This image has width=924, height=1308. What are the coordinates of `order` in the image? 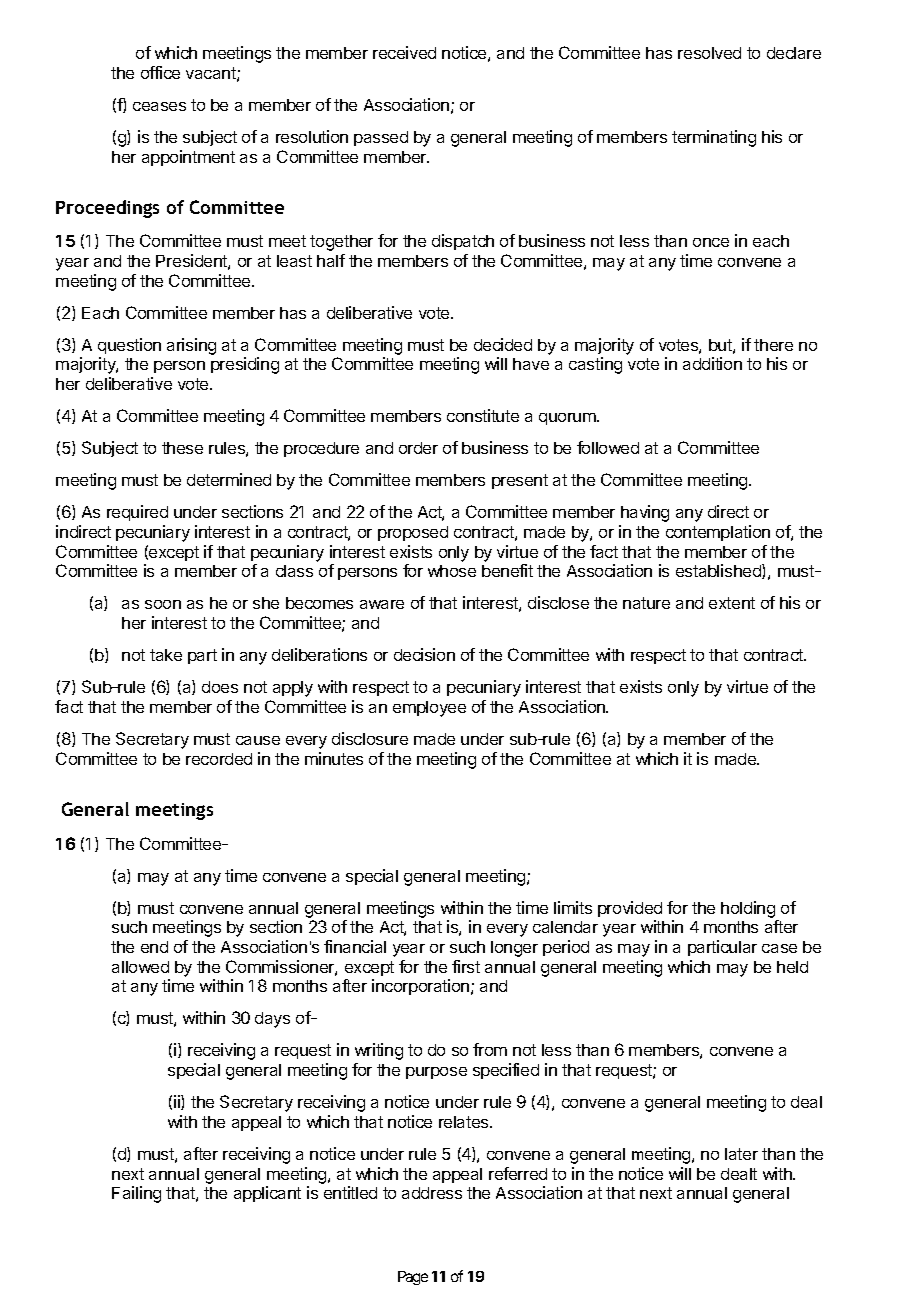 It's located at (418, 448).
